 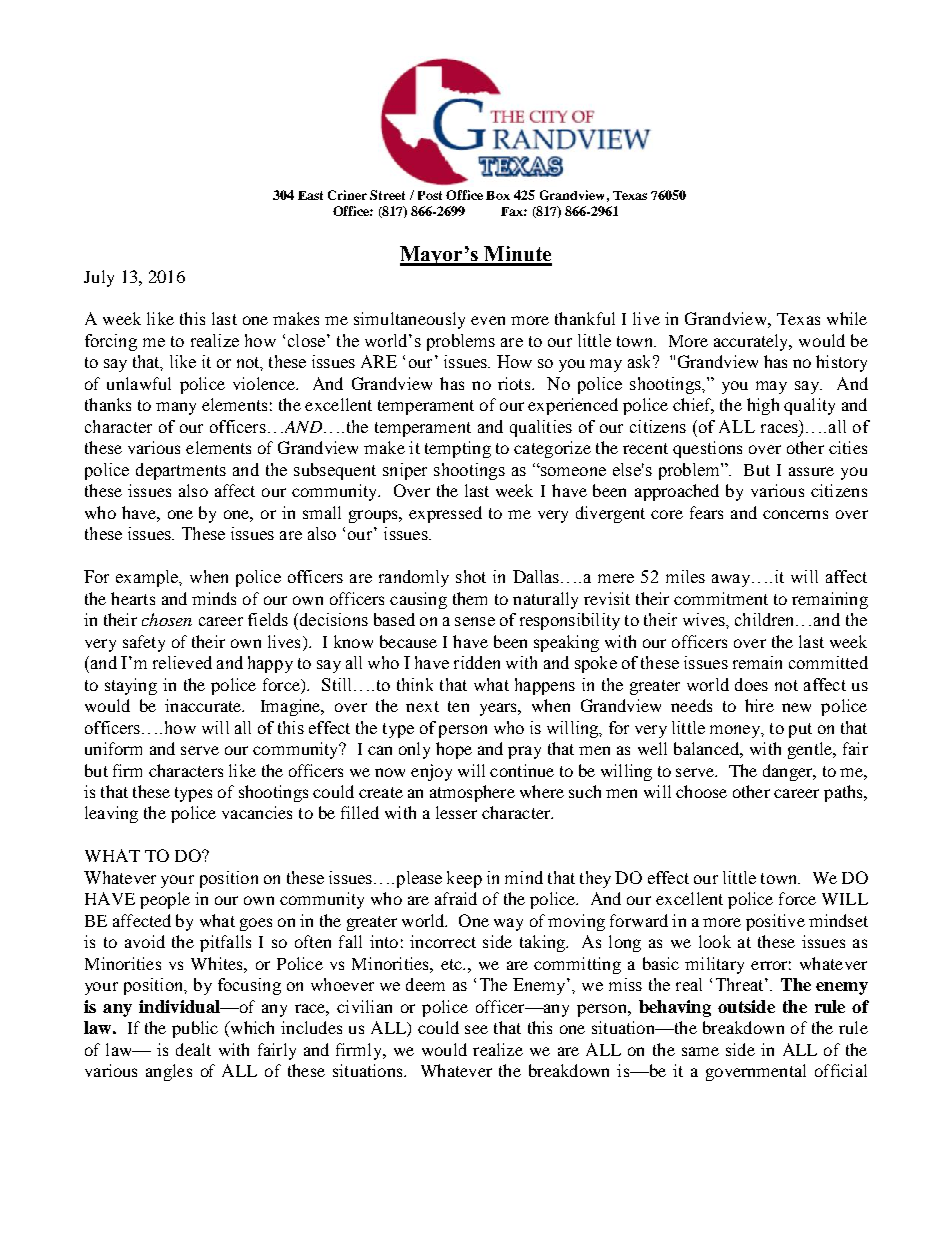 I want to click on East, so click(x=310, y=195).
